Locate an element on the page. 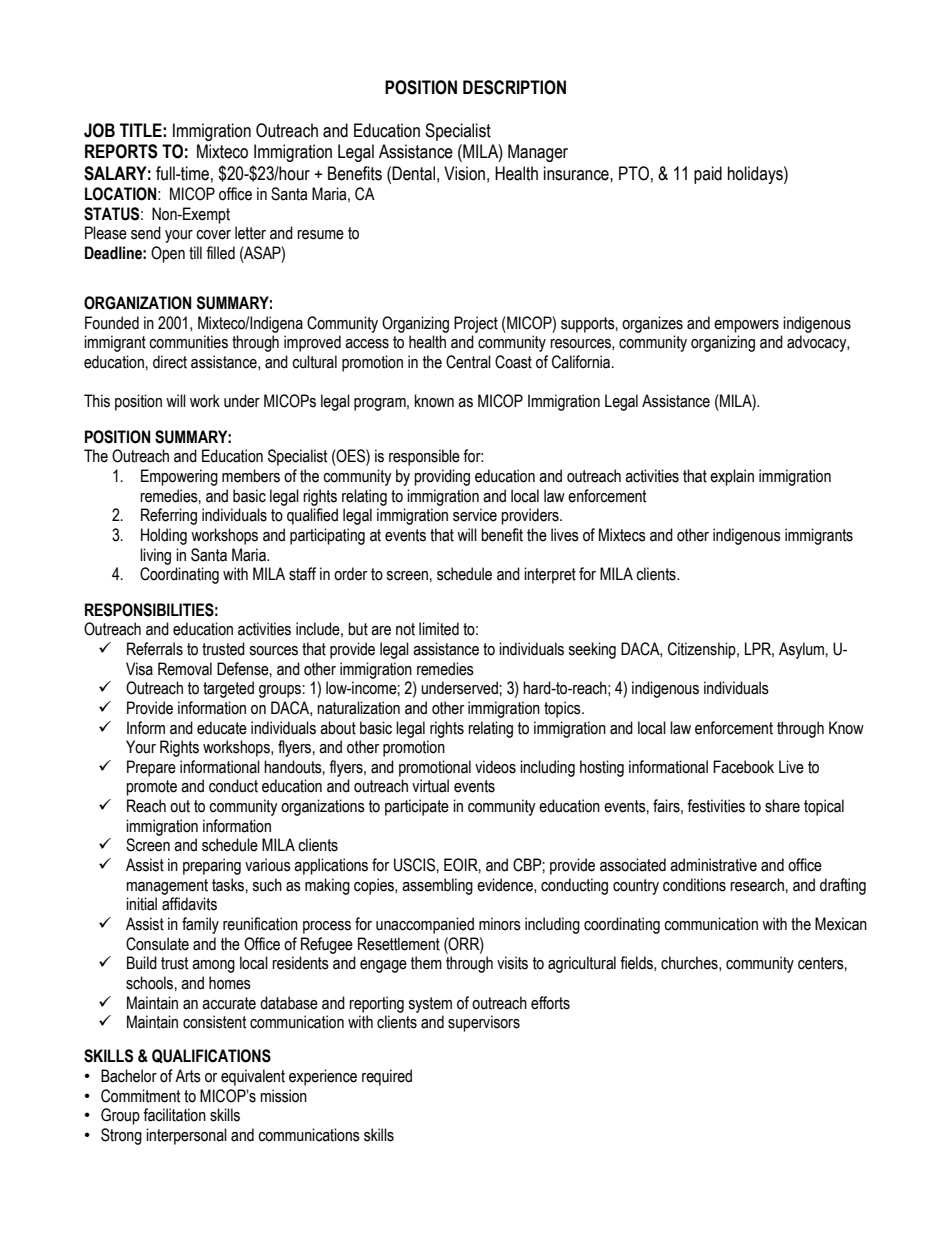 The height and width of the page is (1233, 952). required is located at coordinates (387, 1077).
